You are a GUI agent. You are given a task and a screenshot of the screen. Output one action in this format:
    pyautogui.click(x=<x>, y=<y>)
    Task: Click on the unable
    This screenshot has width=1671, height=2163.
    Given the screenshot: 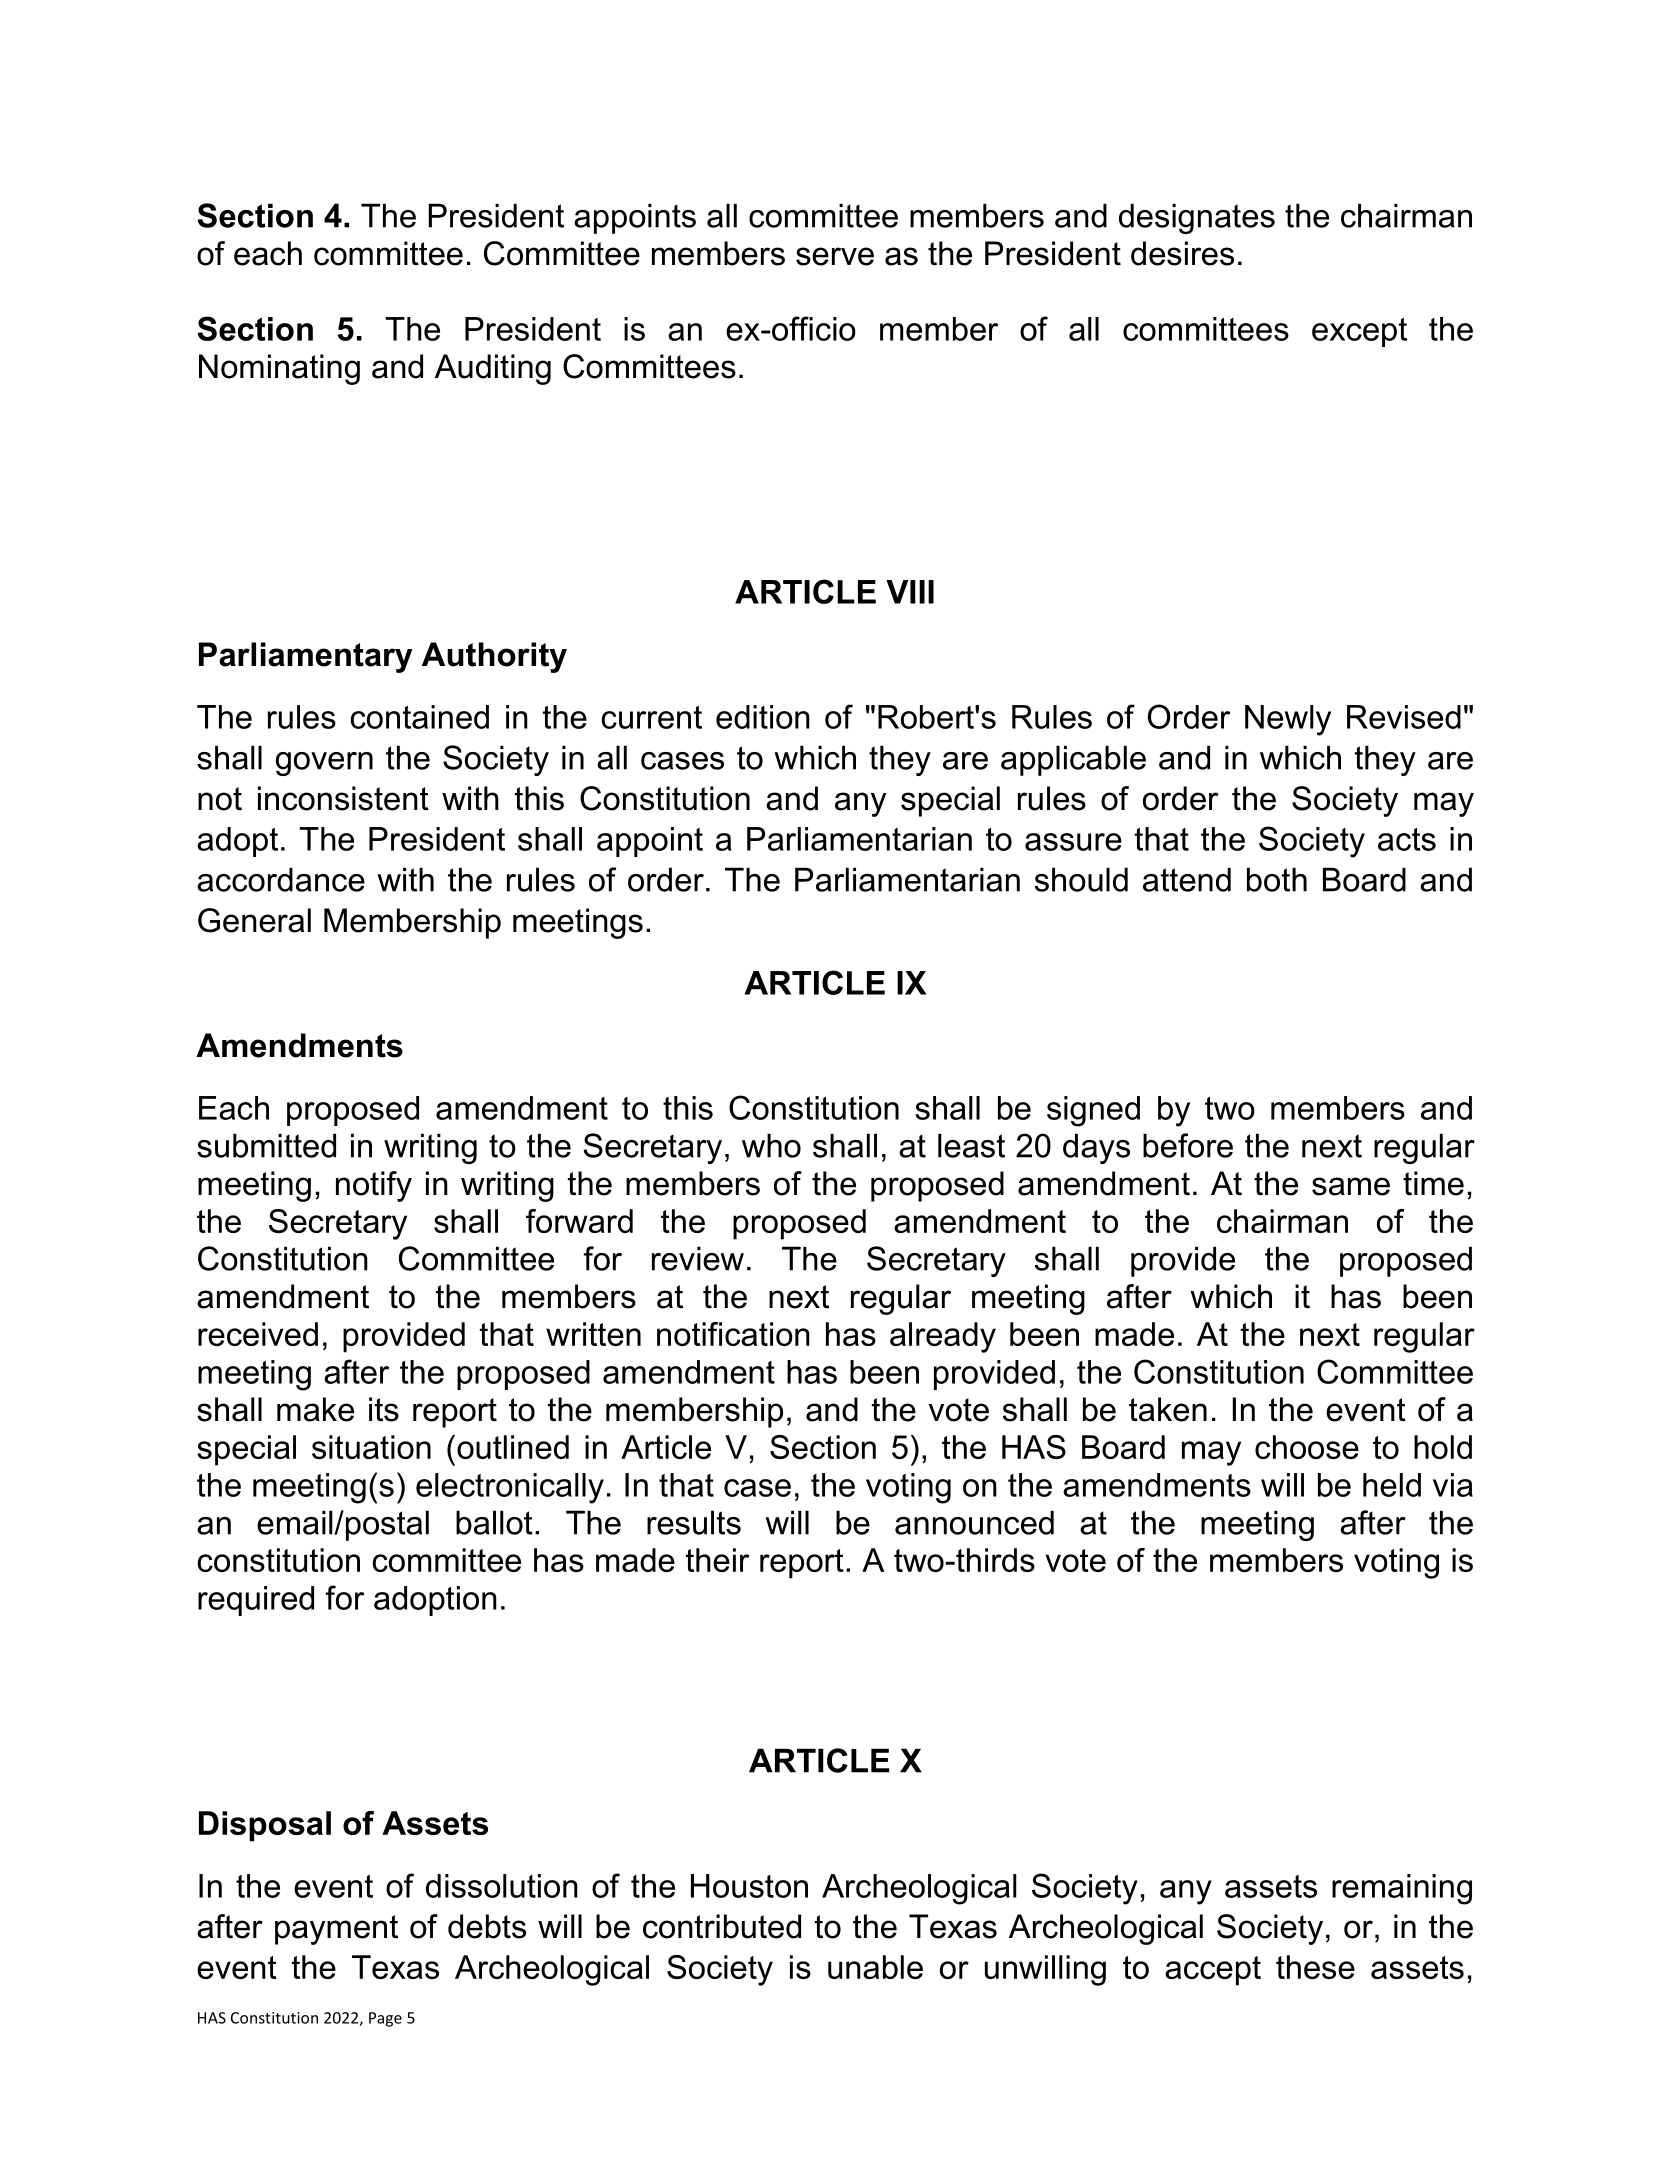 What is the action you would take?
    pyautogui.click(x=875, y=1967)
